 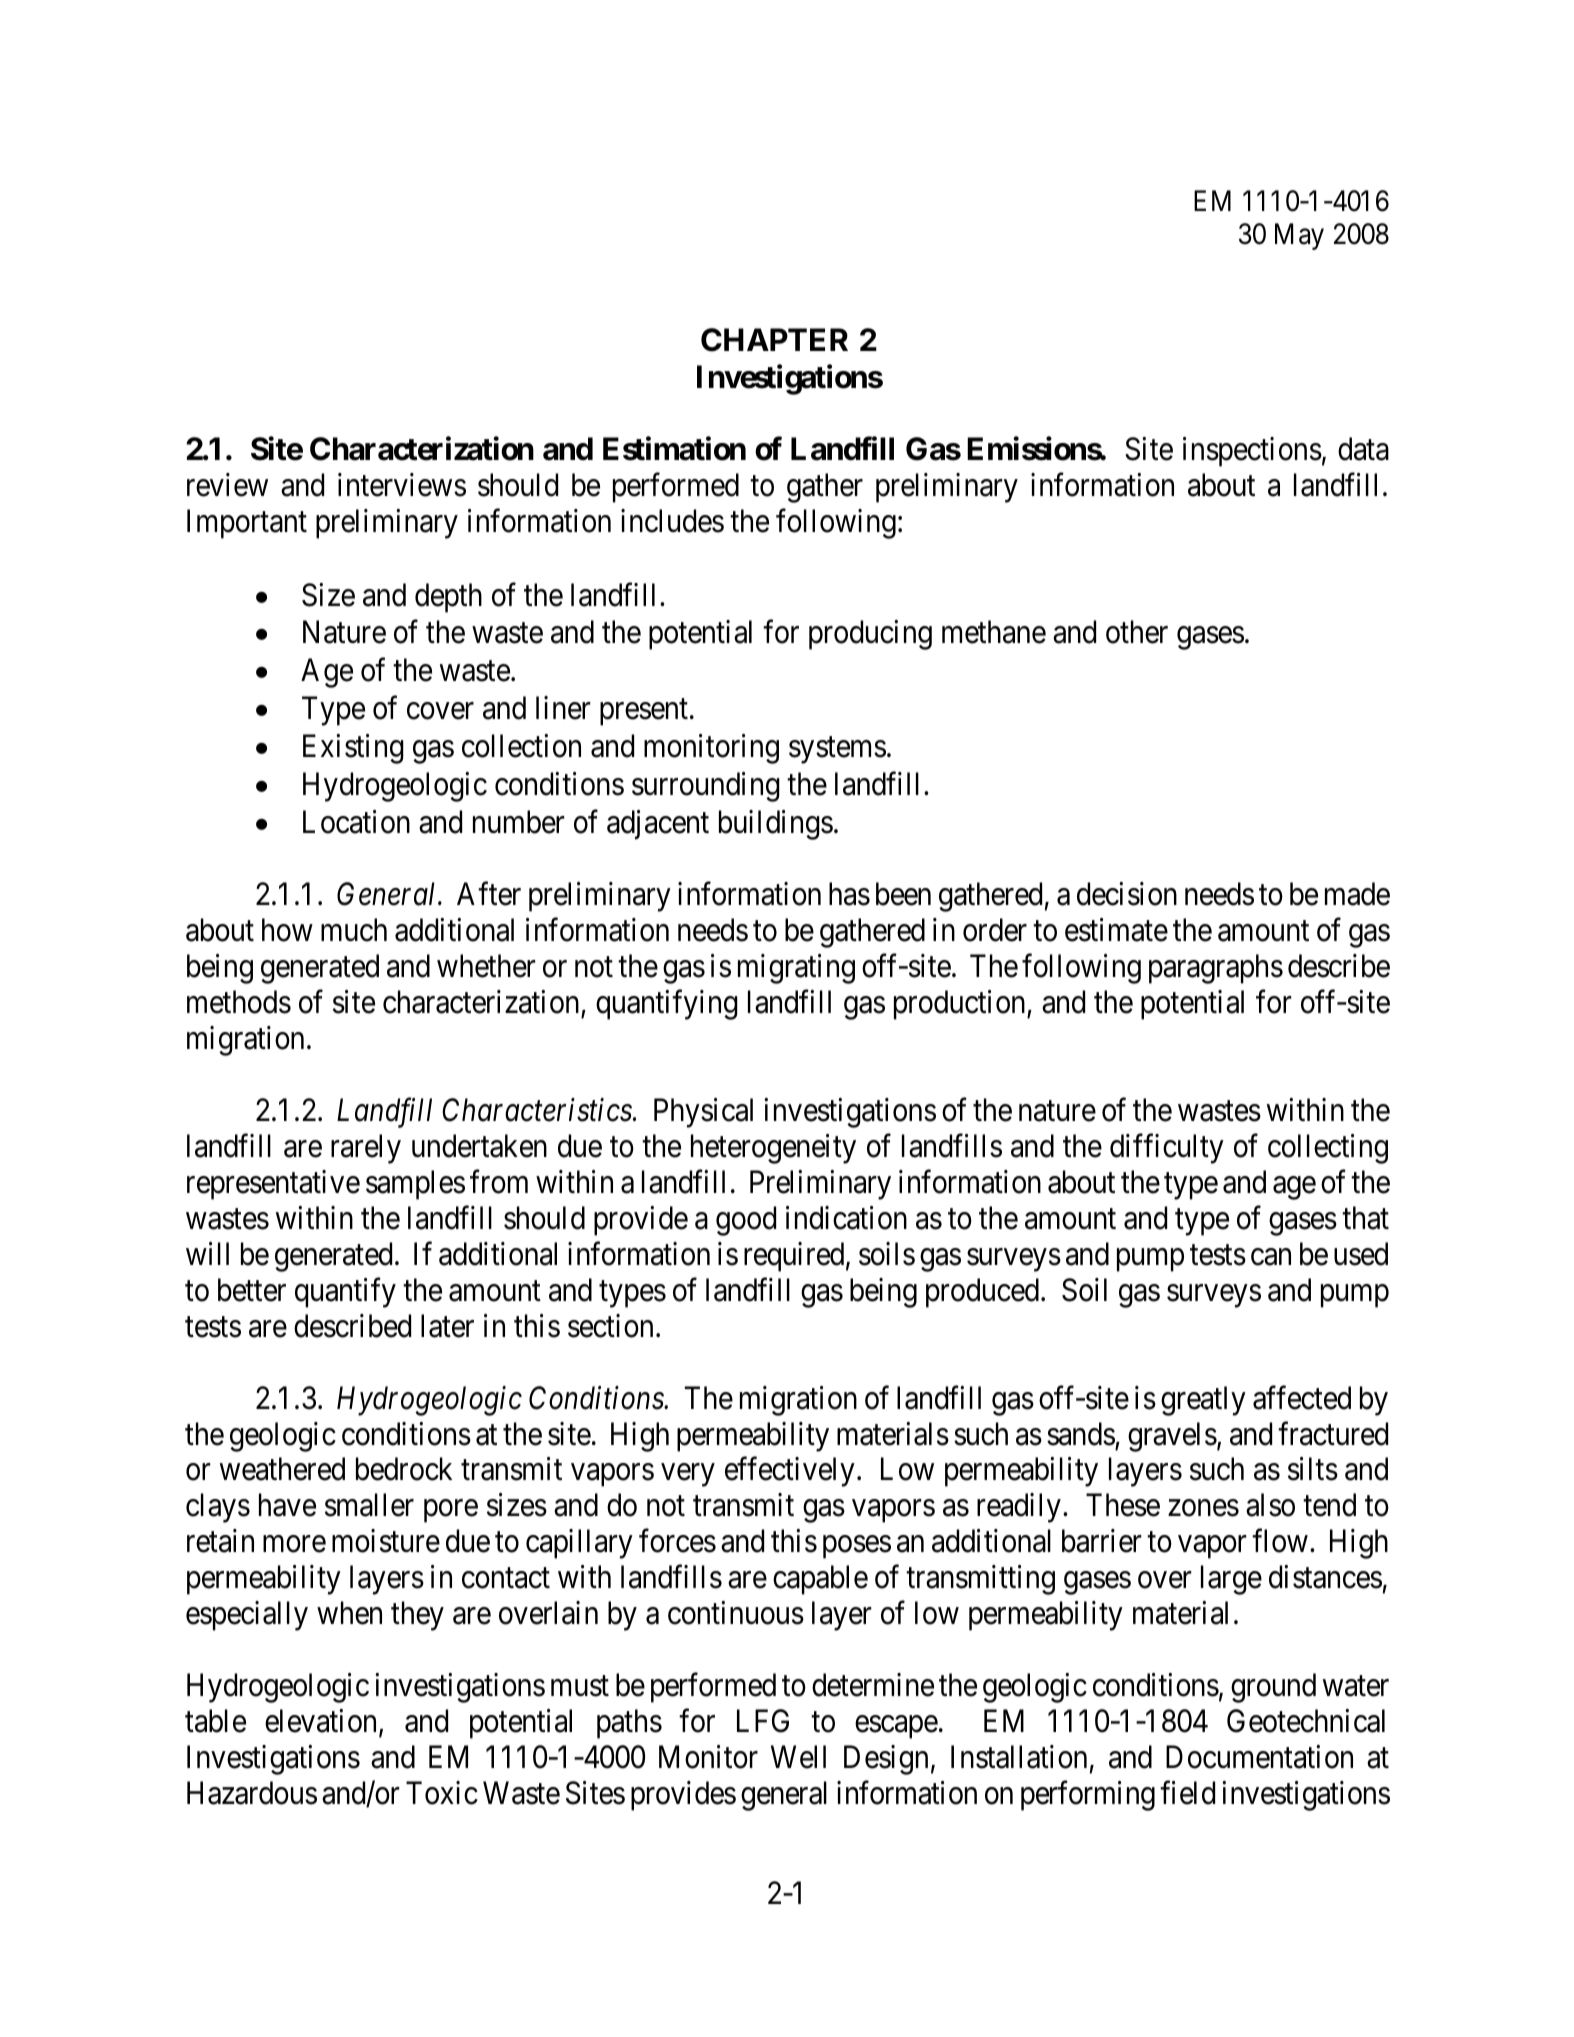 I want to click on much, so click(x=354, y=930).
